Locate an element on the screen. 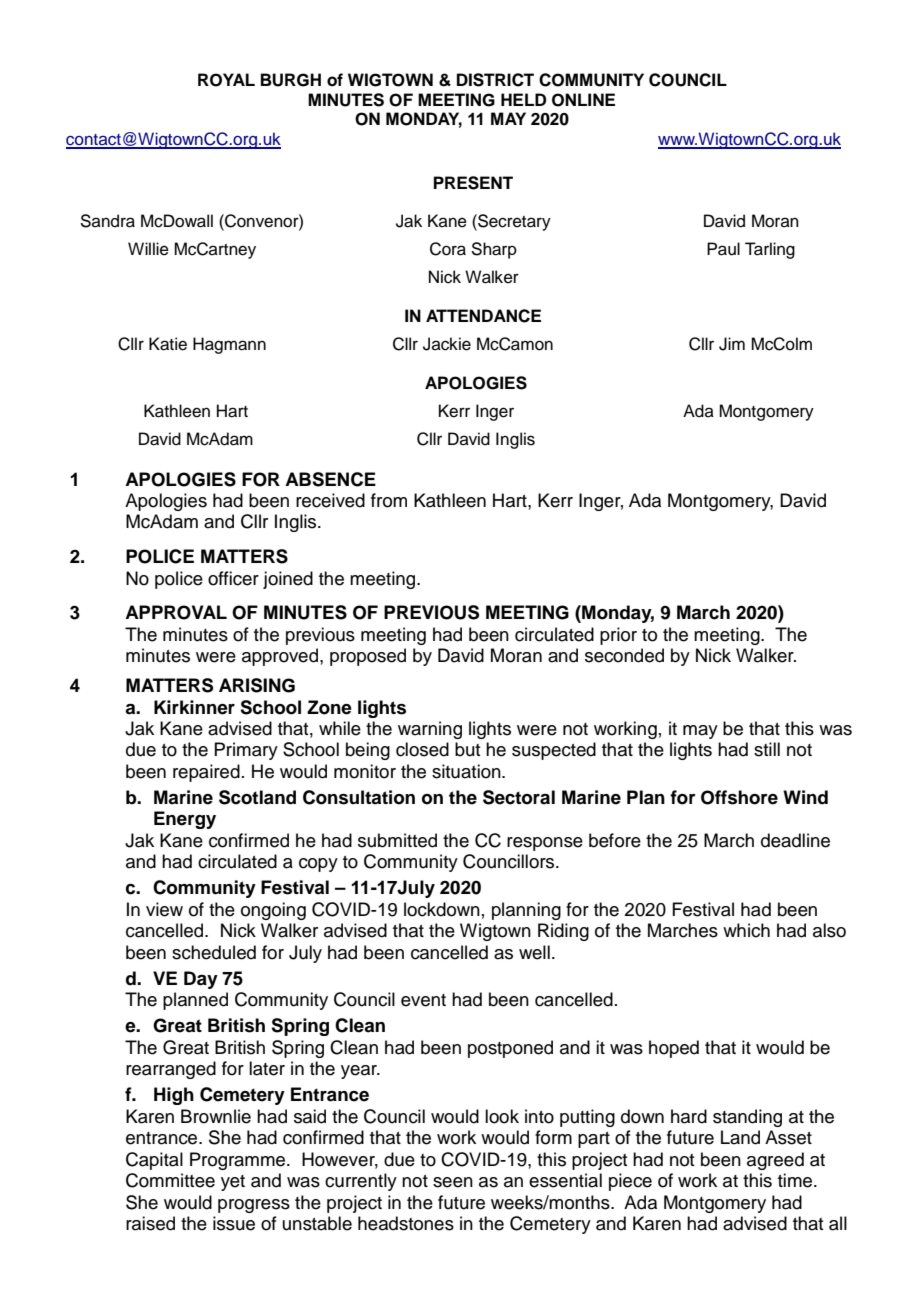  which is located at coordinates (746, 930).
